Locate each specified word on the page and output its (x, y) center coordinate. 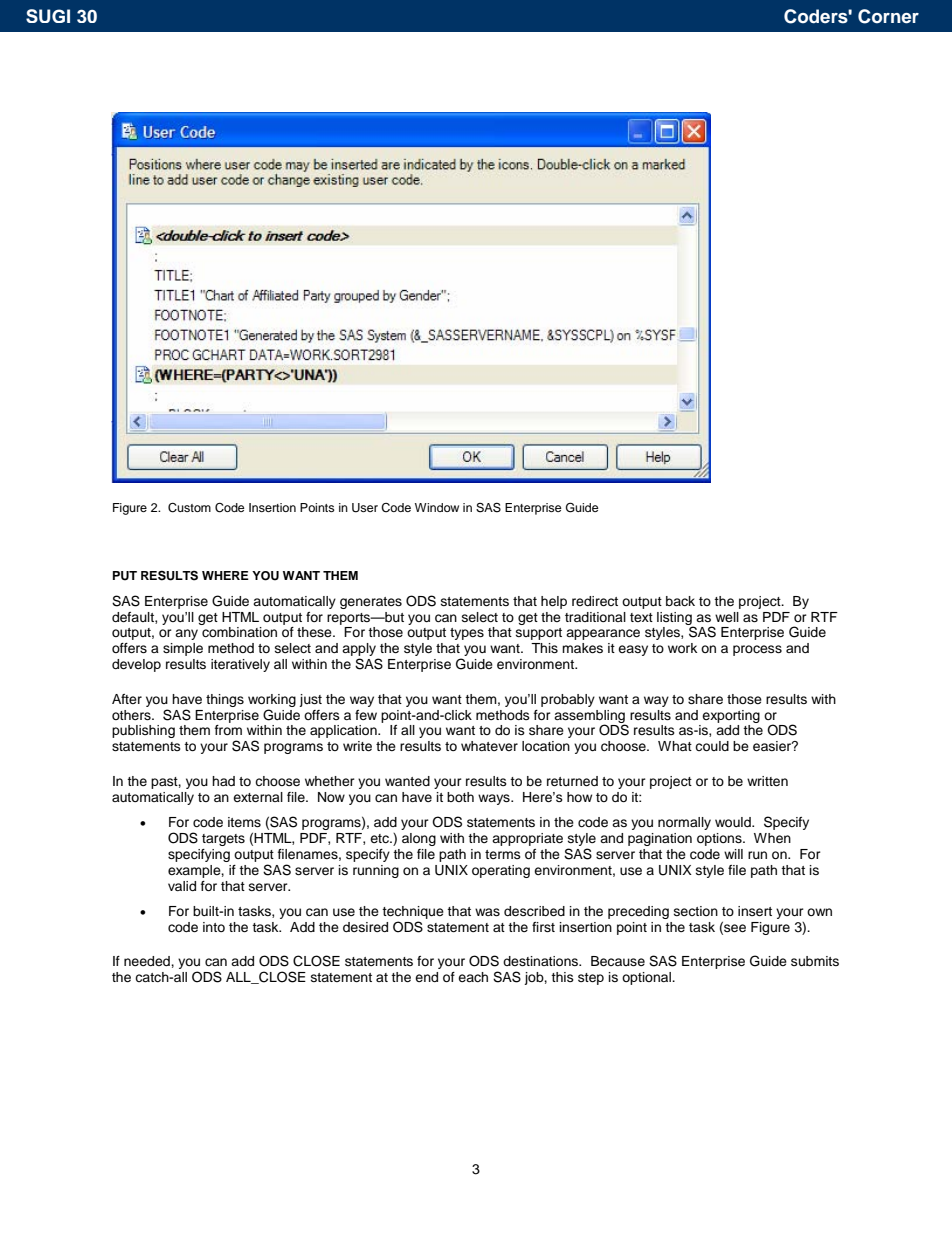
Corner (888, 16)
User (365, 508)
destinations (542, 961)
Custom (189, 508)
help (554, 602)
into (214, 927)
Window (437, 507)
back (680, 601)
